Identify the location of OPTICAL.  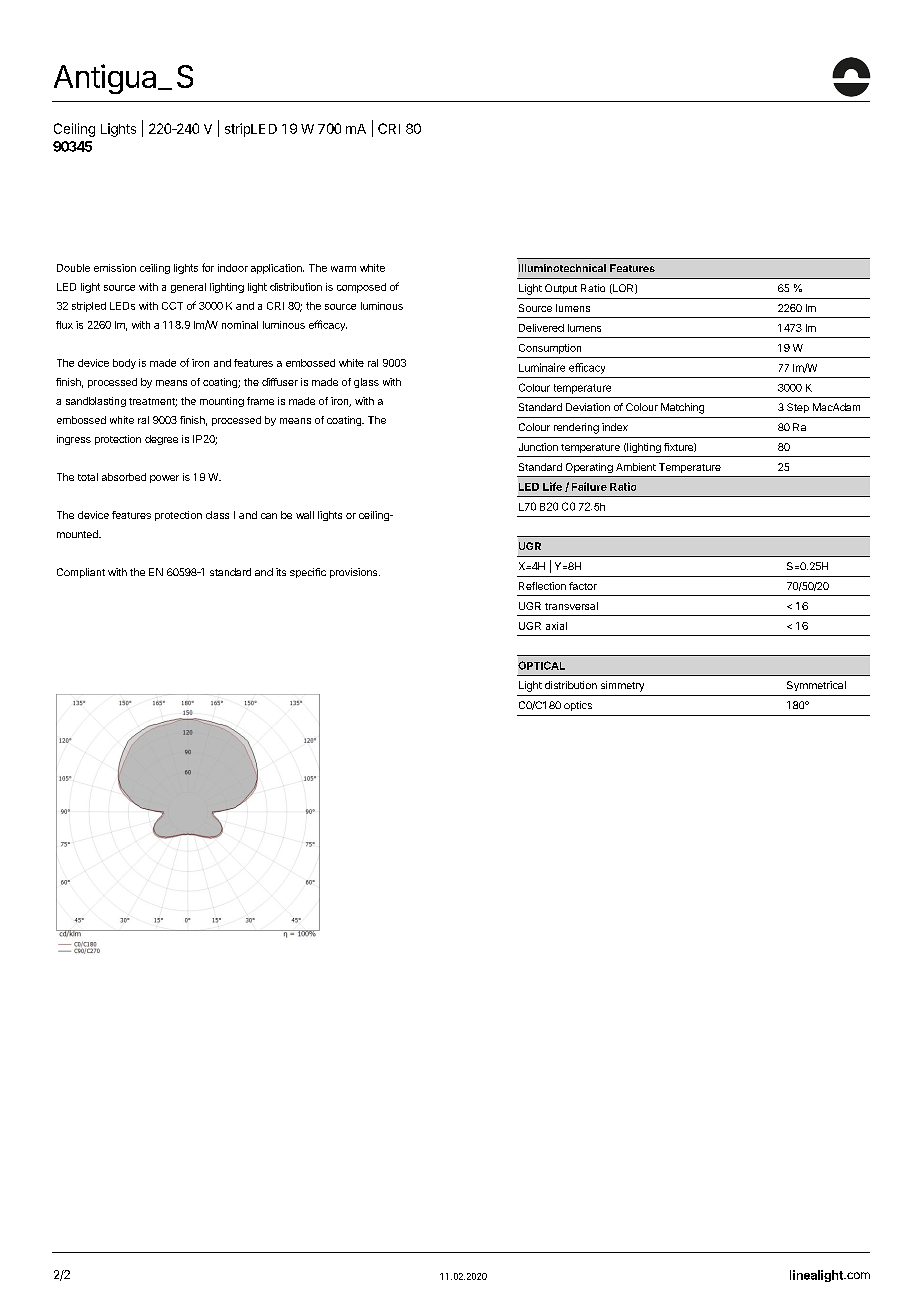
(541, 665).
